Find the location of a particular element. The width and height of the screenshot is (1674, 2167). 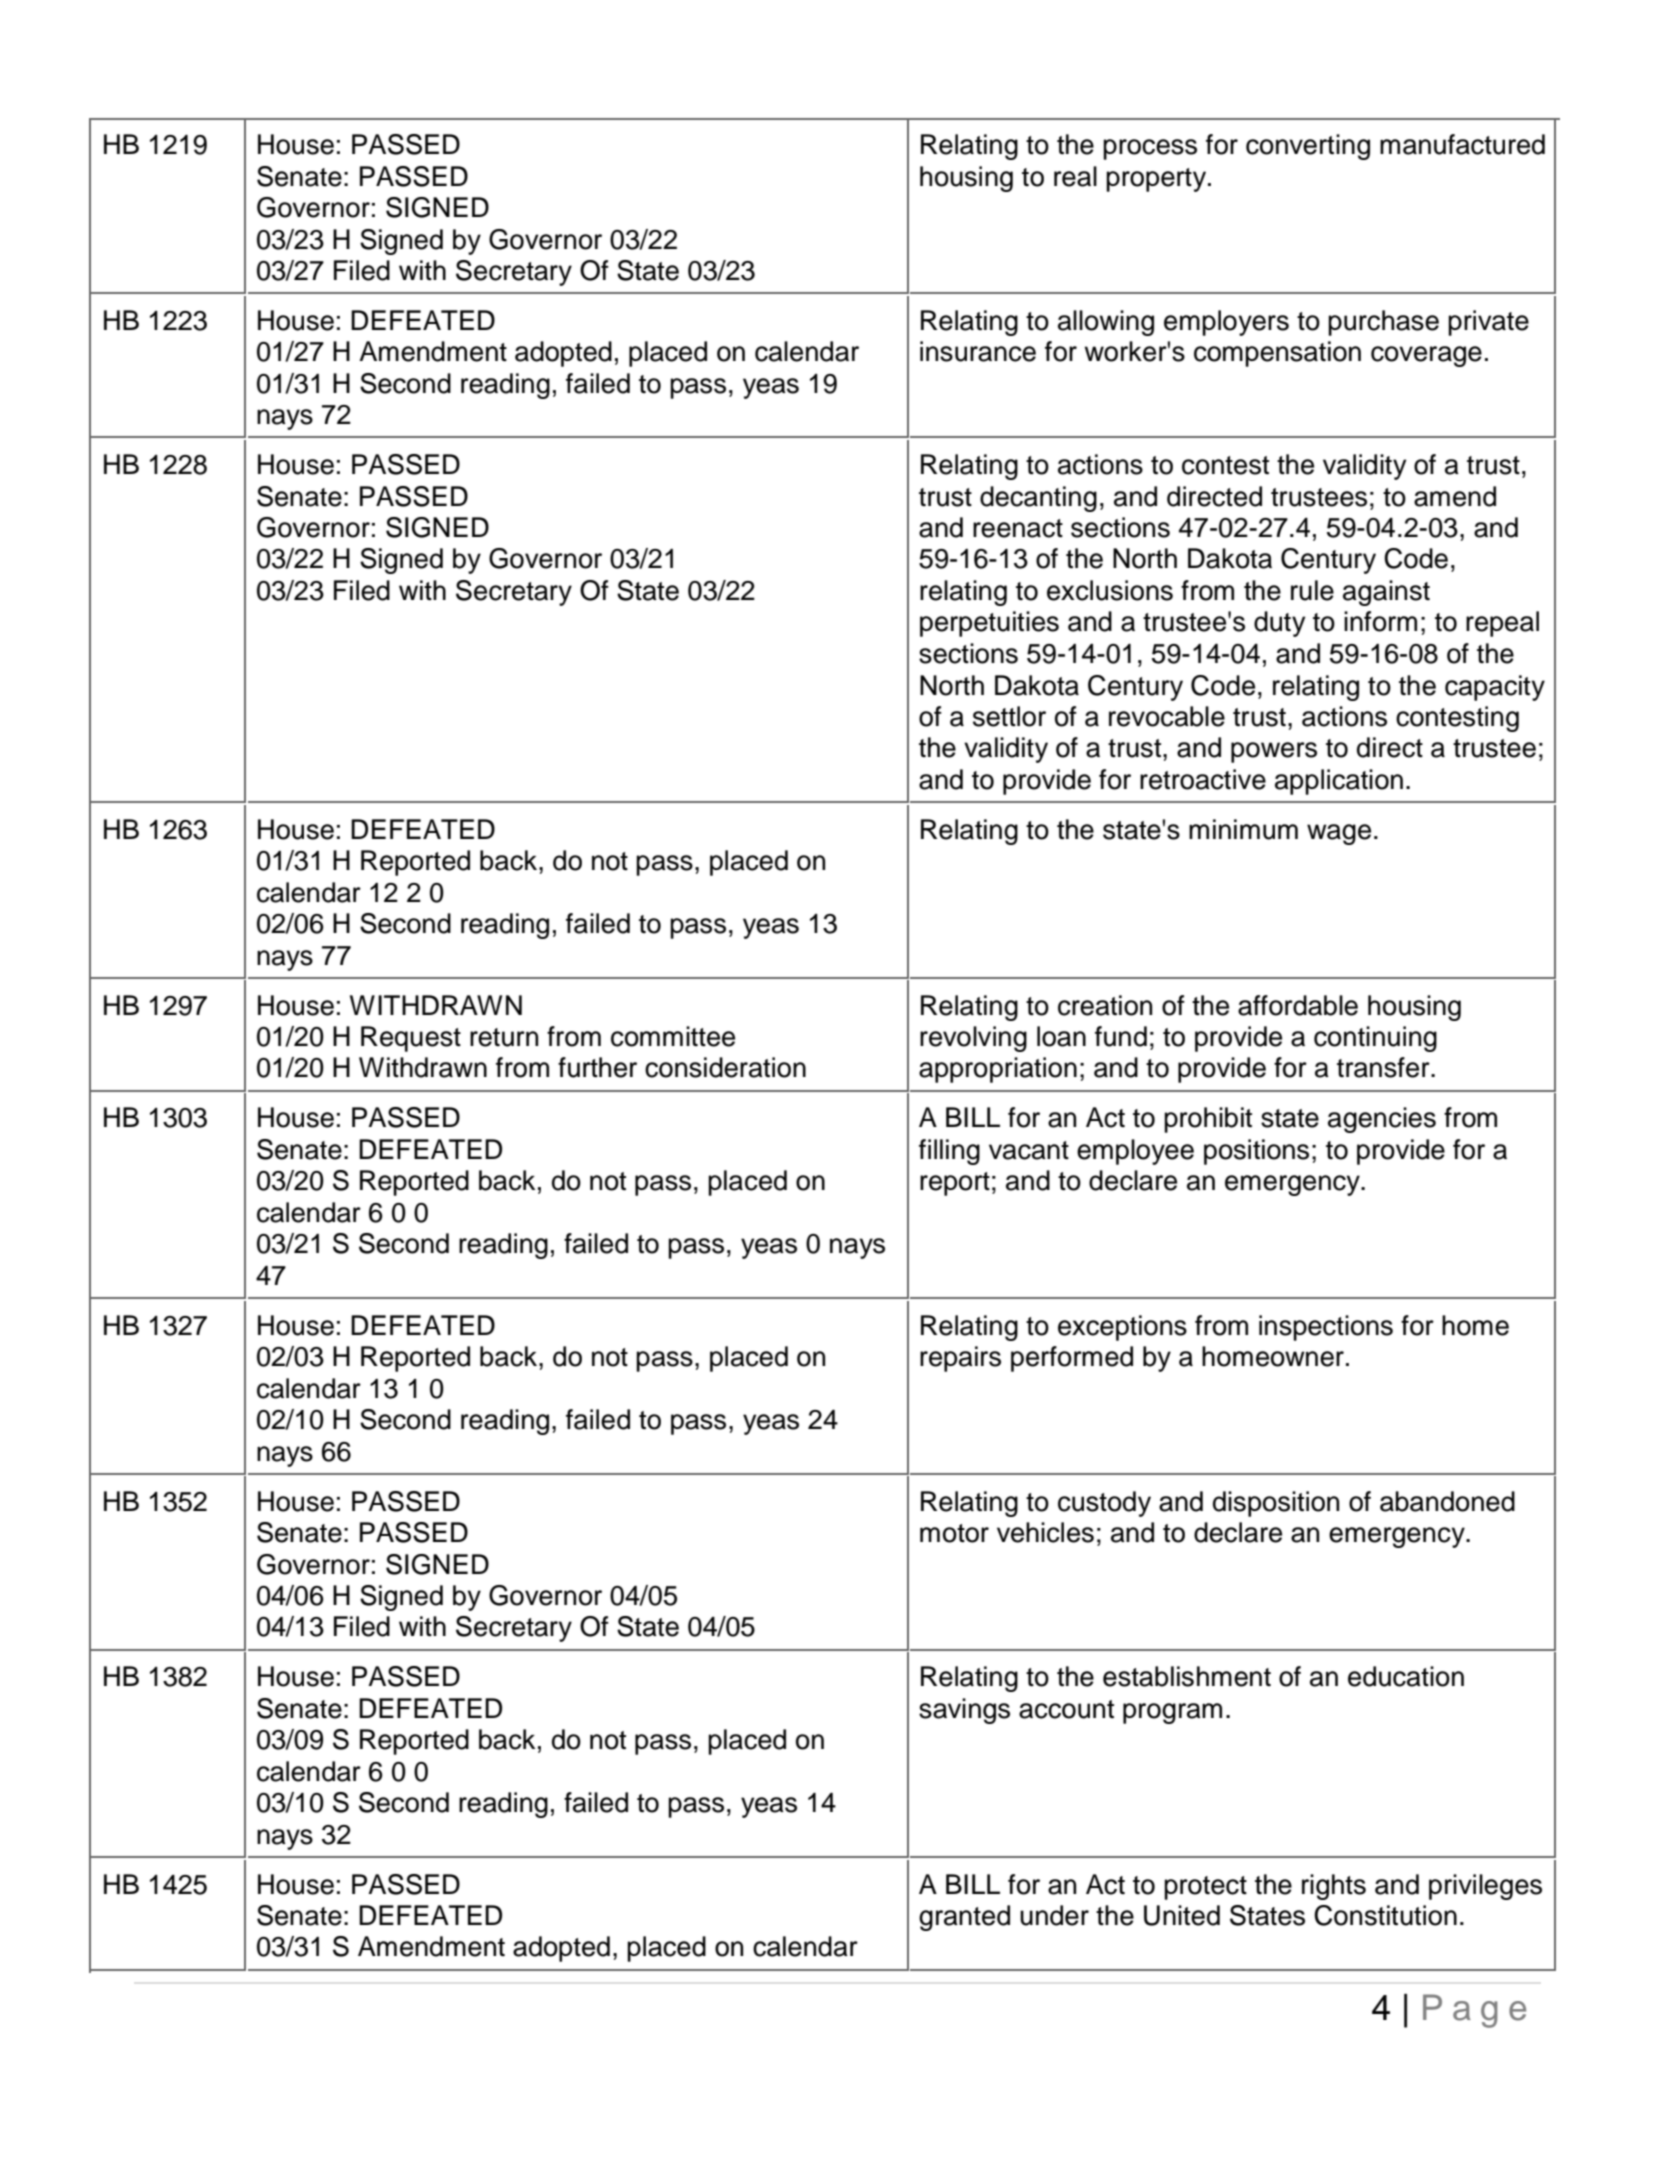

insurance is located at coordinates (978, 351).
